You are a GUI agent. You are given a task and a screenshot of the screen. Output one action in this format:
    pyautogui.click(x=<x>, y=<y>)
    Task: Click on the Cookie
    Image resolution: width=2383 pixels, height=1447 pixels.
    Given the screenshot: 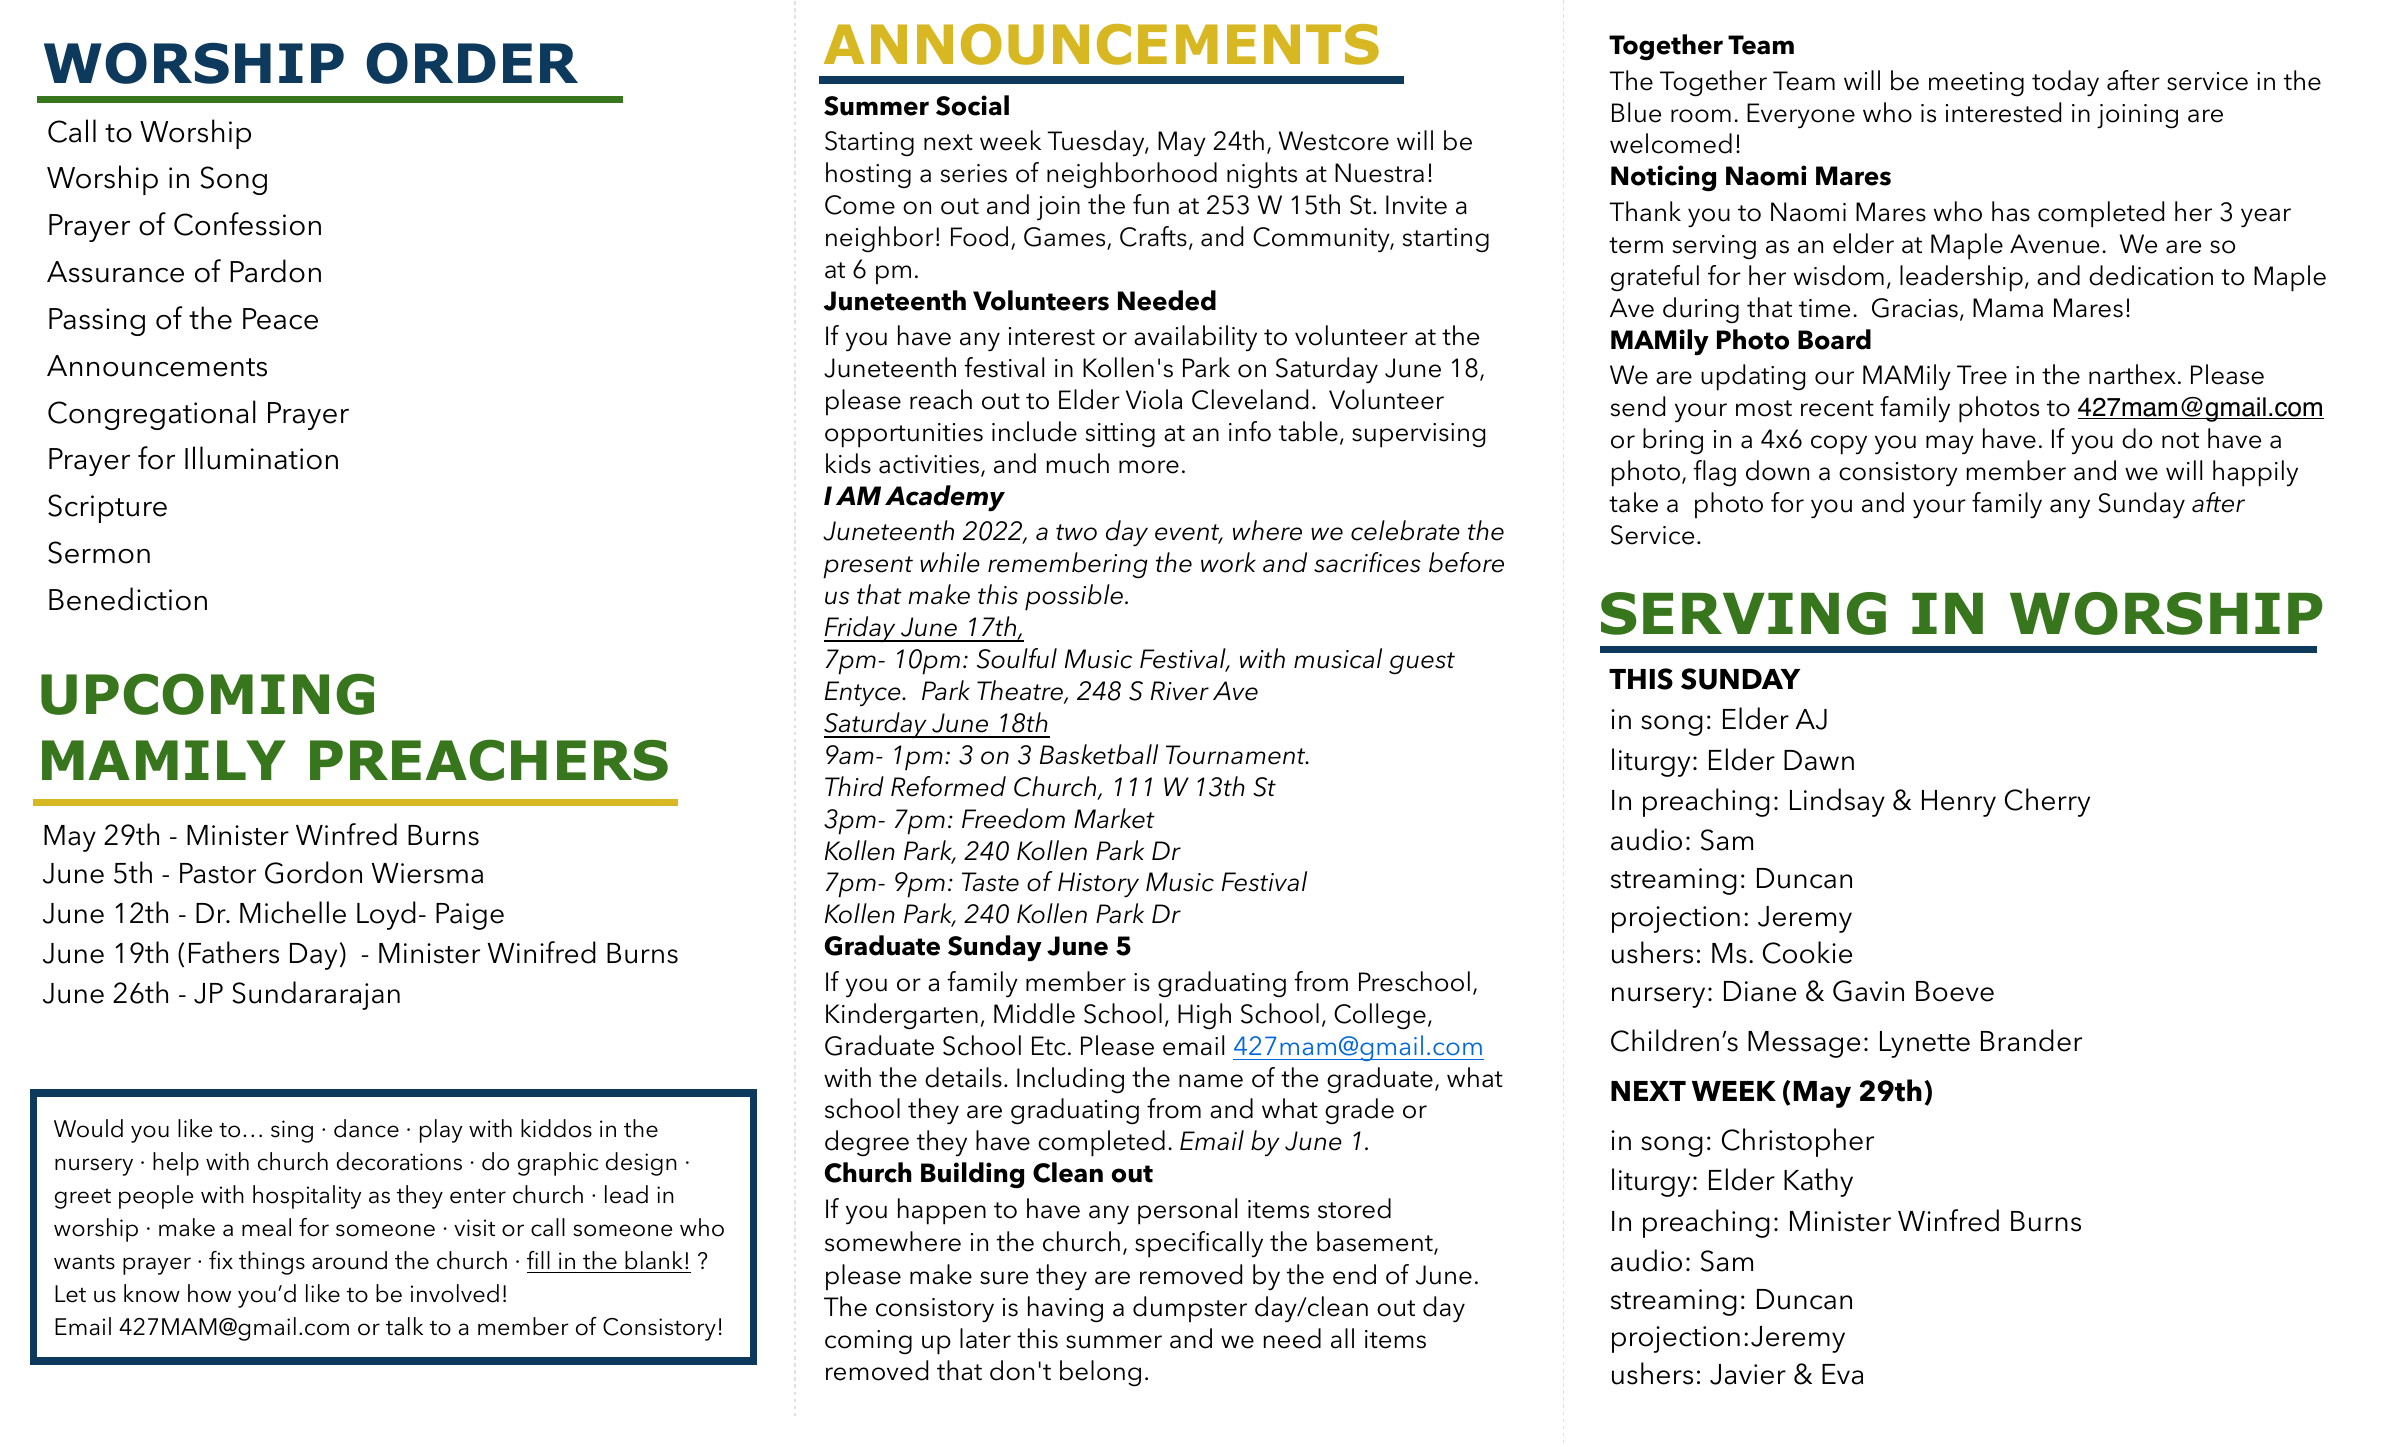 What is the action you would take?
    pyautogui.click(x=1807, y=952)
